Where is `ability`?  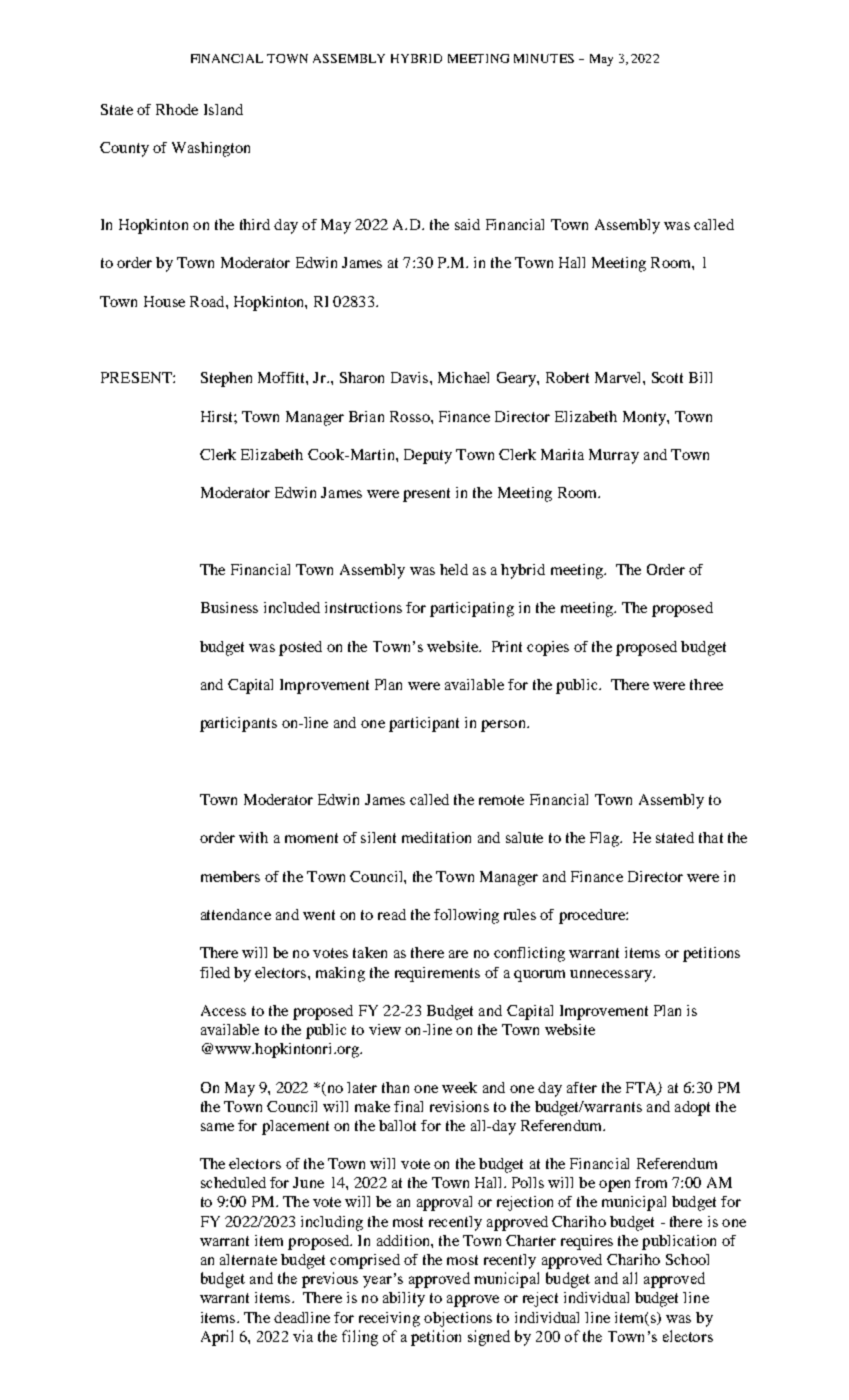
ability is located at coordinates (404, 1299).
